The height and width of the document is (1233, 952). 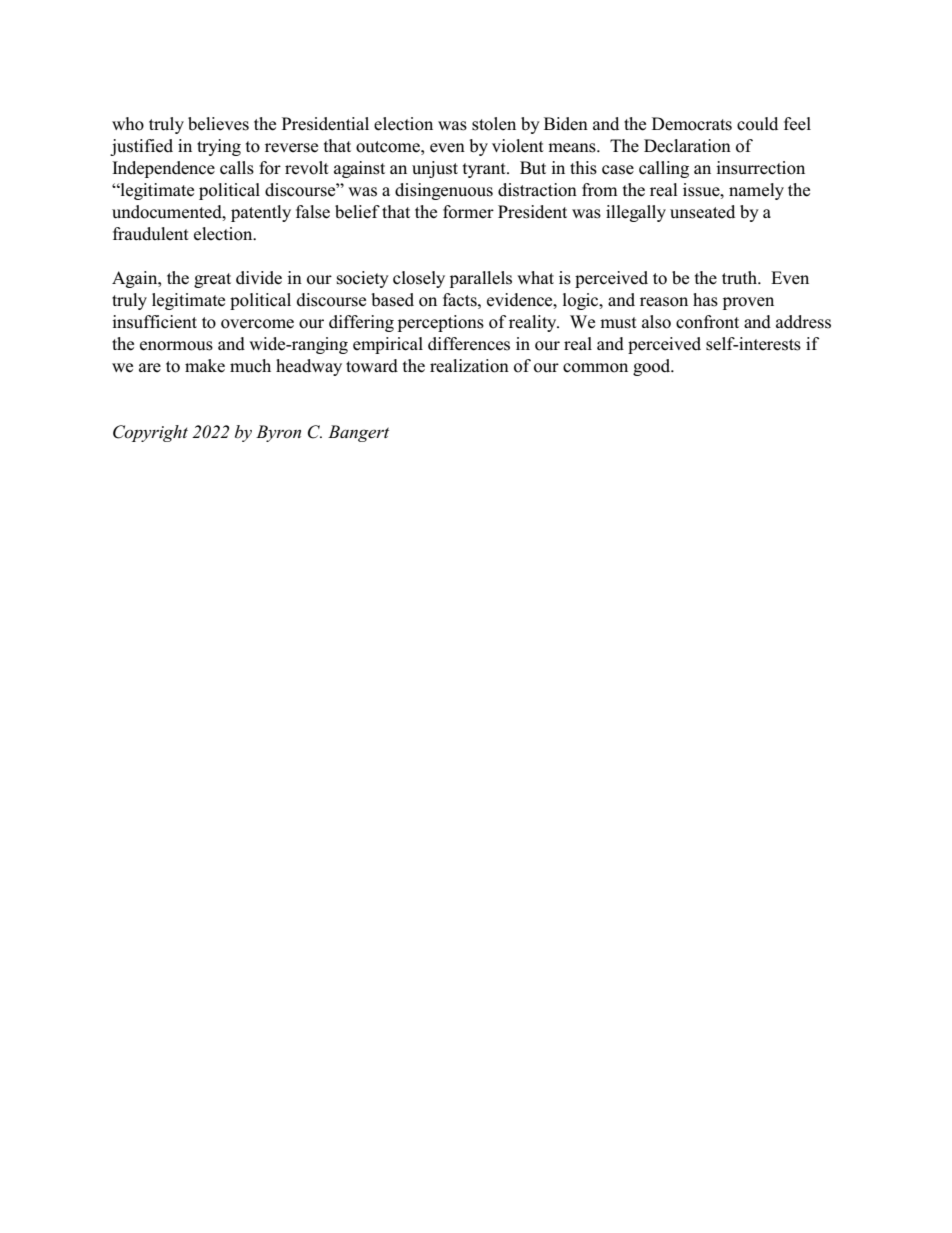 What do you see at coordinates (468, 212) in the document?
I see `former` at bounding box center [468, 212].
